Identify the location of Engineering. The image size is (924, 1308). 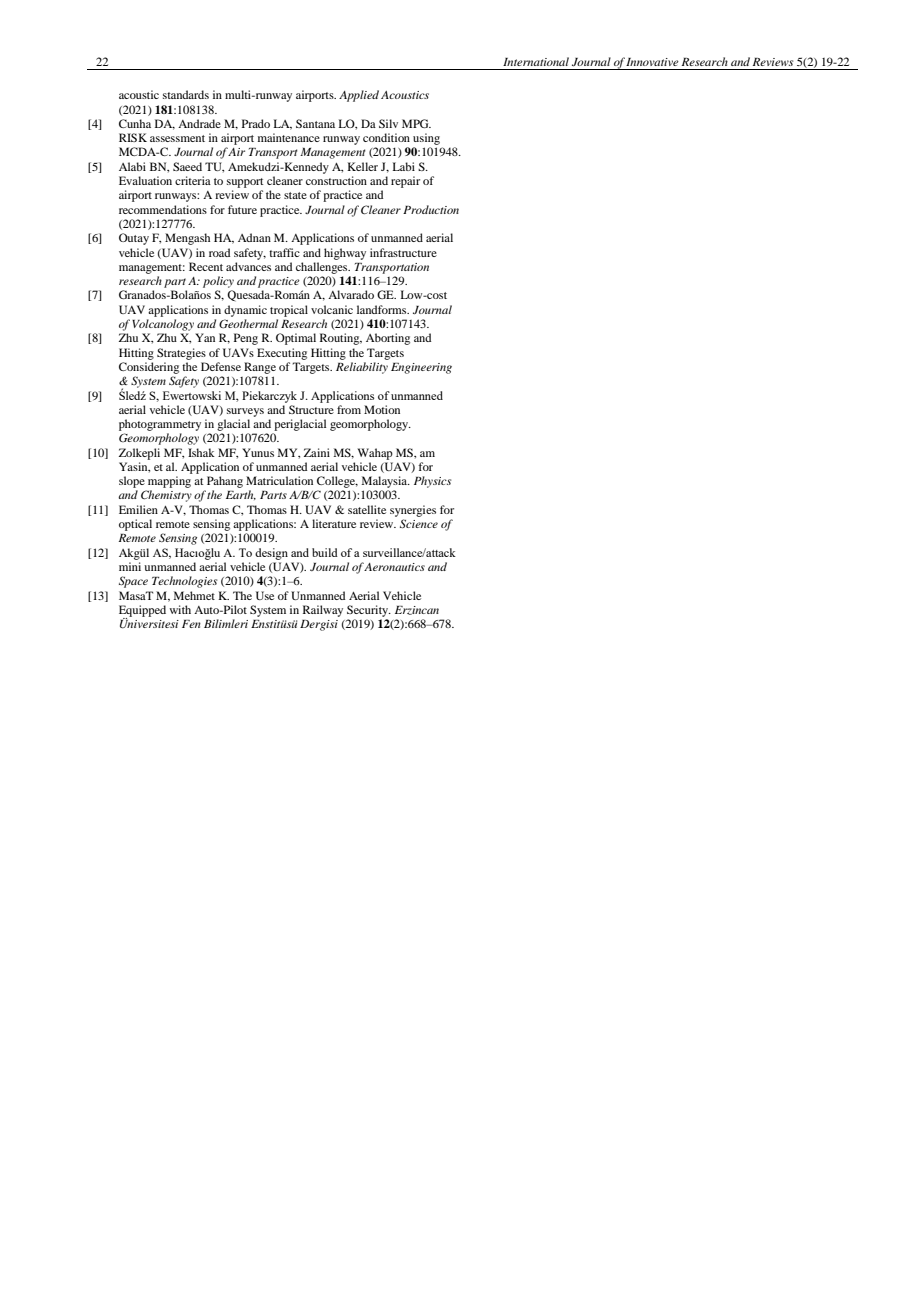
(421, 368).
